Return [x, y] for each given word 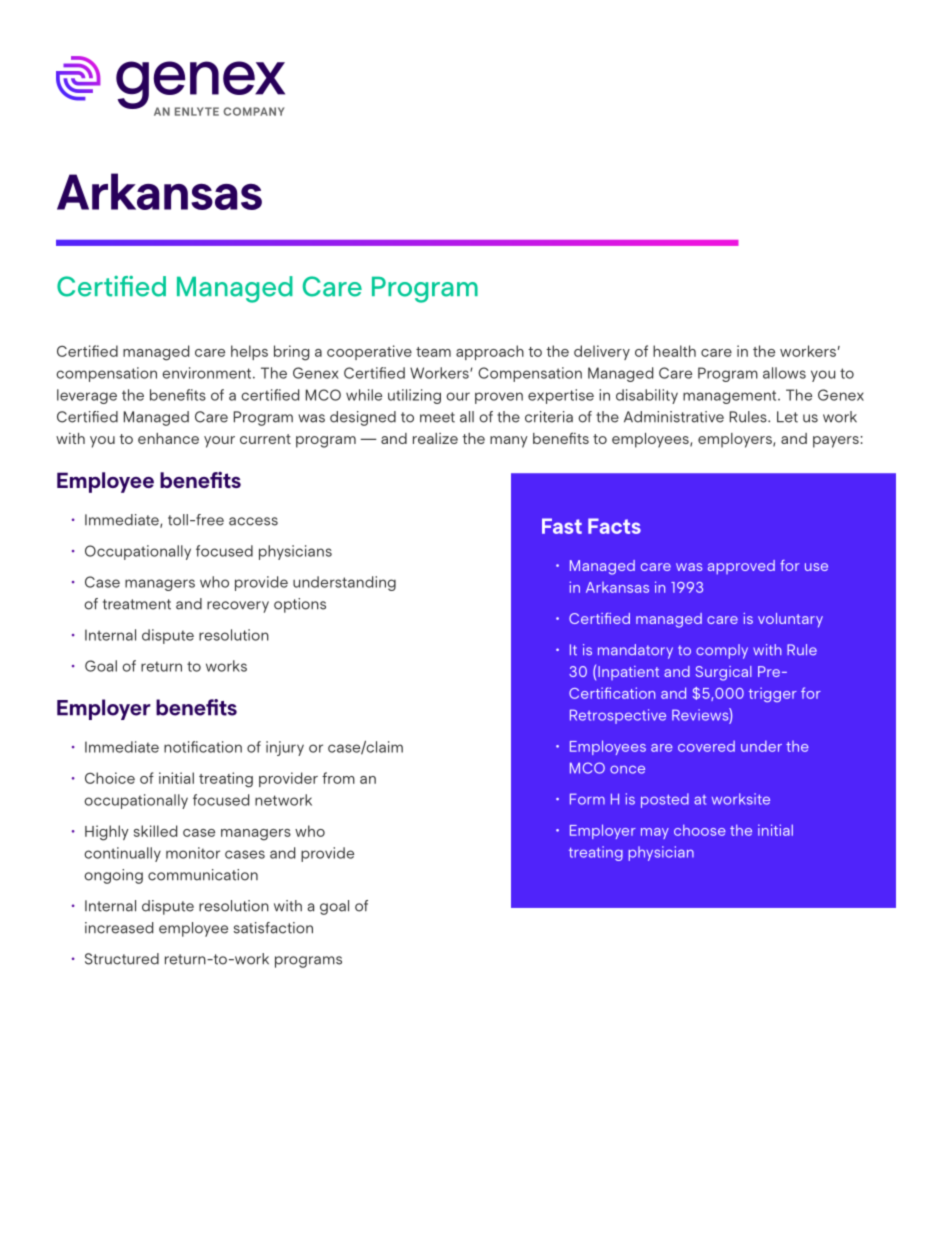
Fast [562, 526]
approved [741, 567]
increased [119, 928]
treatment [137, 604]
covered [706, 746]
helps [249, 352]
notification [203, 747]
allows [784, 373]
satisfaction [273, 928]
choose [700, 830]
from [338, 778]
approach [490, 352]
